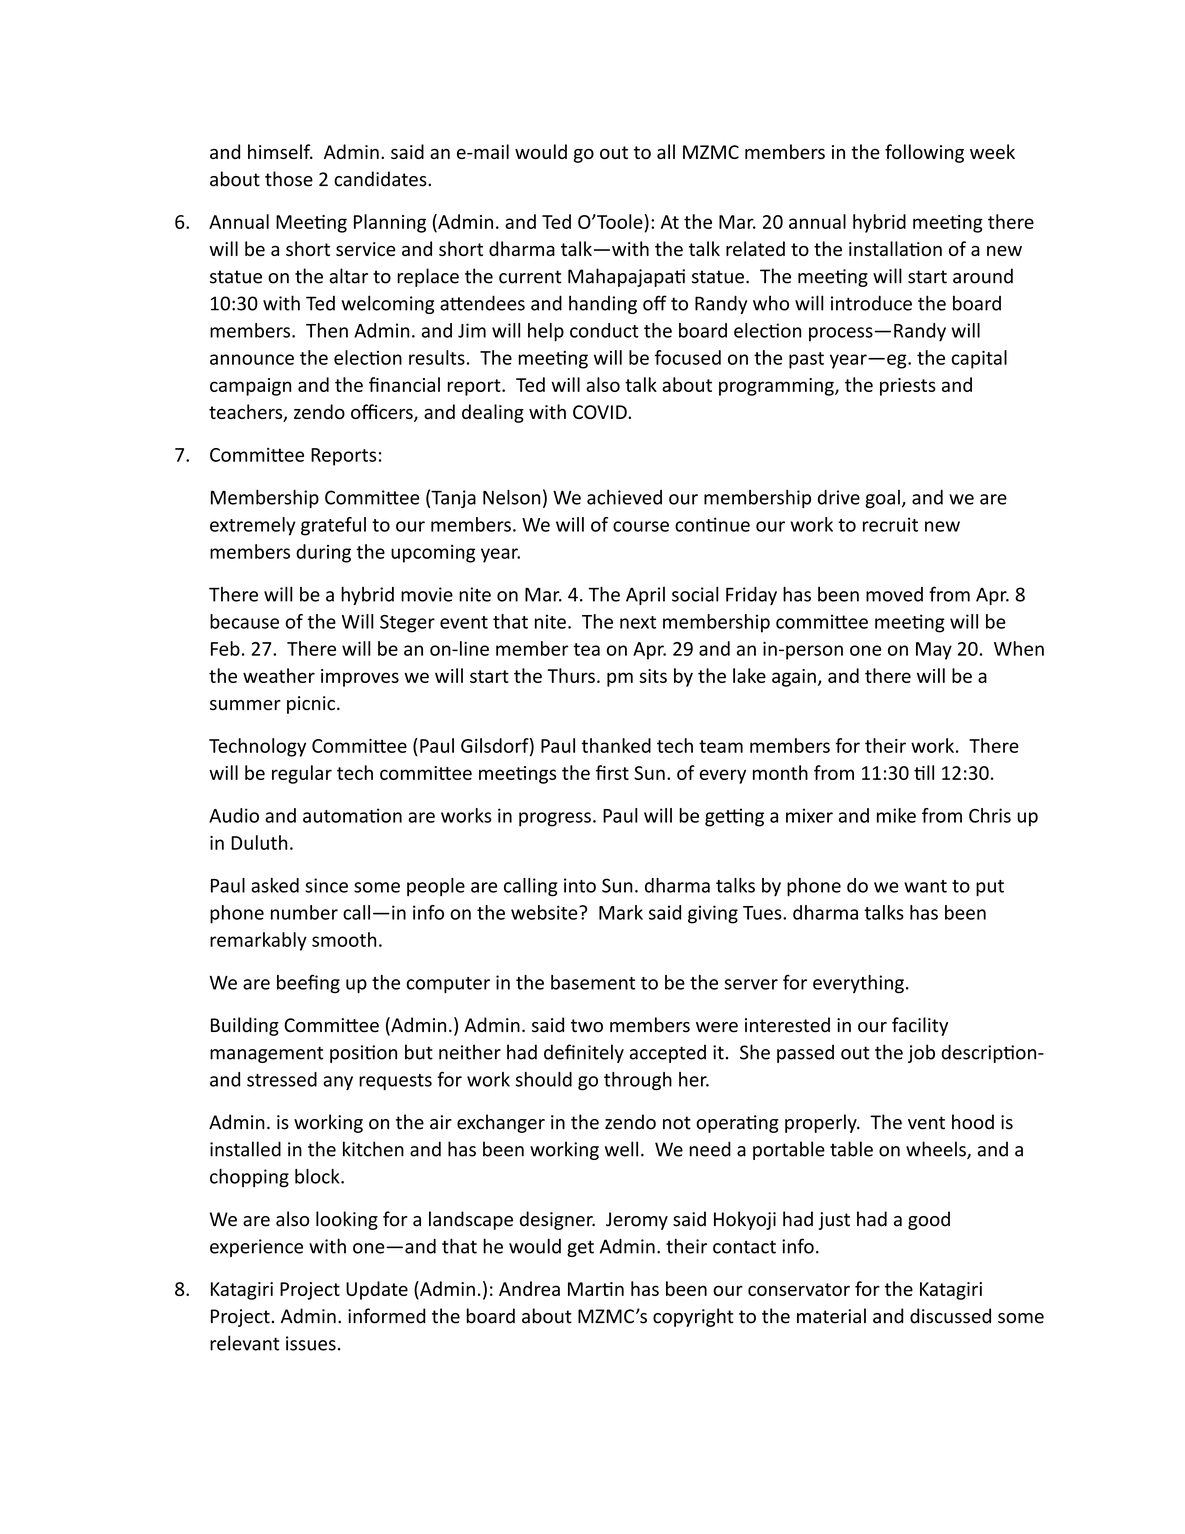 The height and width of the page is (1534, 1185). What do you see at coordinates (530, 277) in the page?
I see `current` at bounding box center [530, 277].
